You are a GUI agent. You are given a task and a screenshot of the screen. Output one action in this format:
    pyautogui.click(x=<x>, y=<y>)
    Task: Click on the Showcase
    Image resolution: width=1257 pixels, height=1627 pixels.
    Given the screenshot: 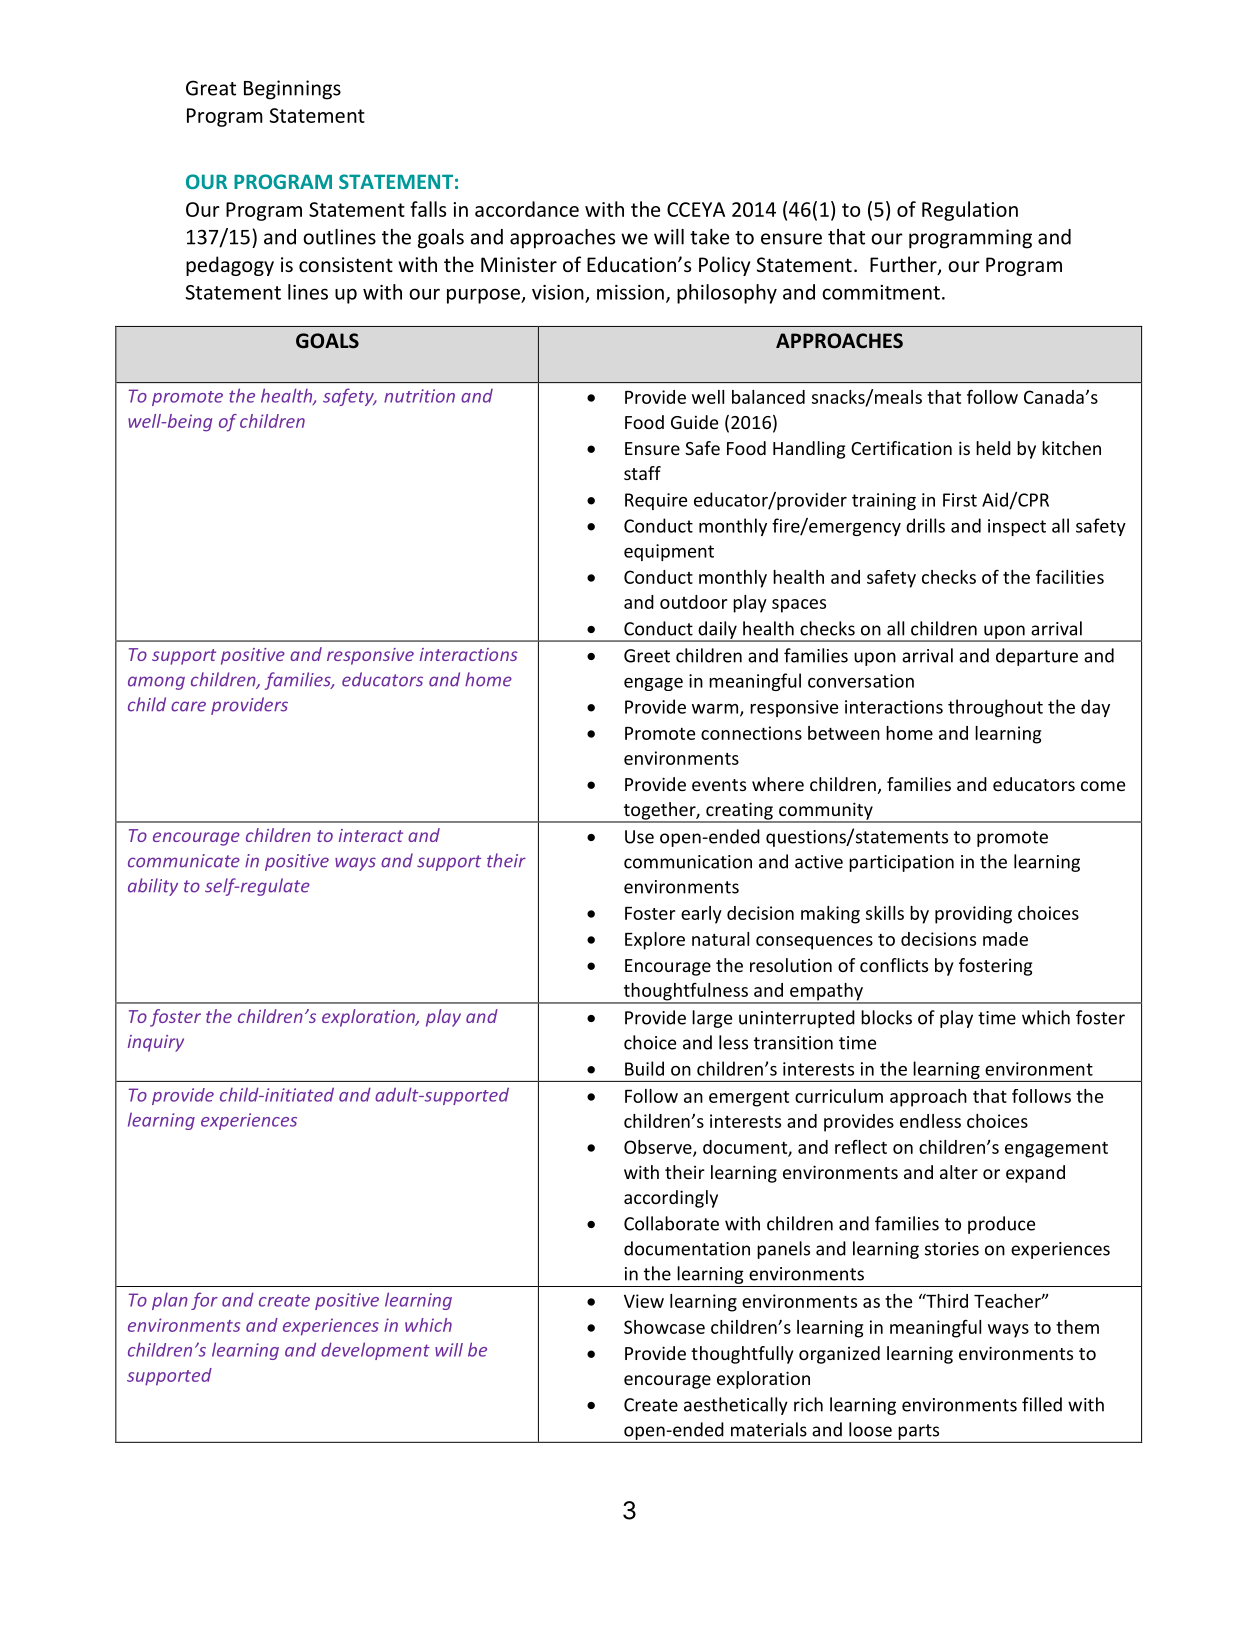 What is the action you would take?
    pyautogui.click(x=664, y=1327)
